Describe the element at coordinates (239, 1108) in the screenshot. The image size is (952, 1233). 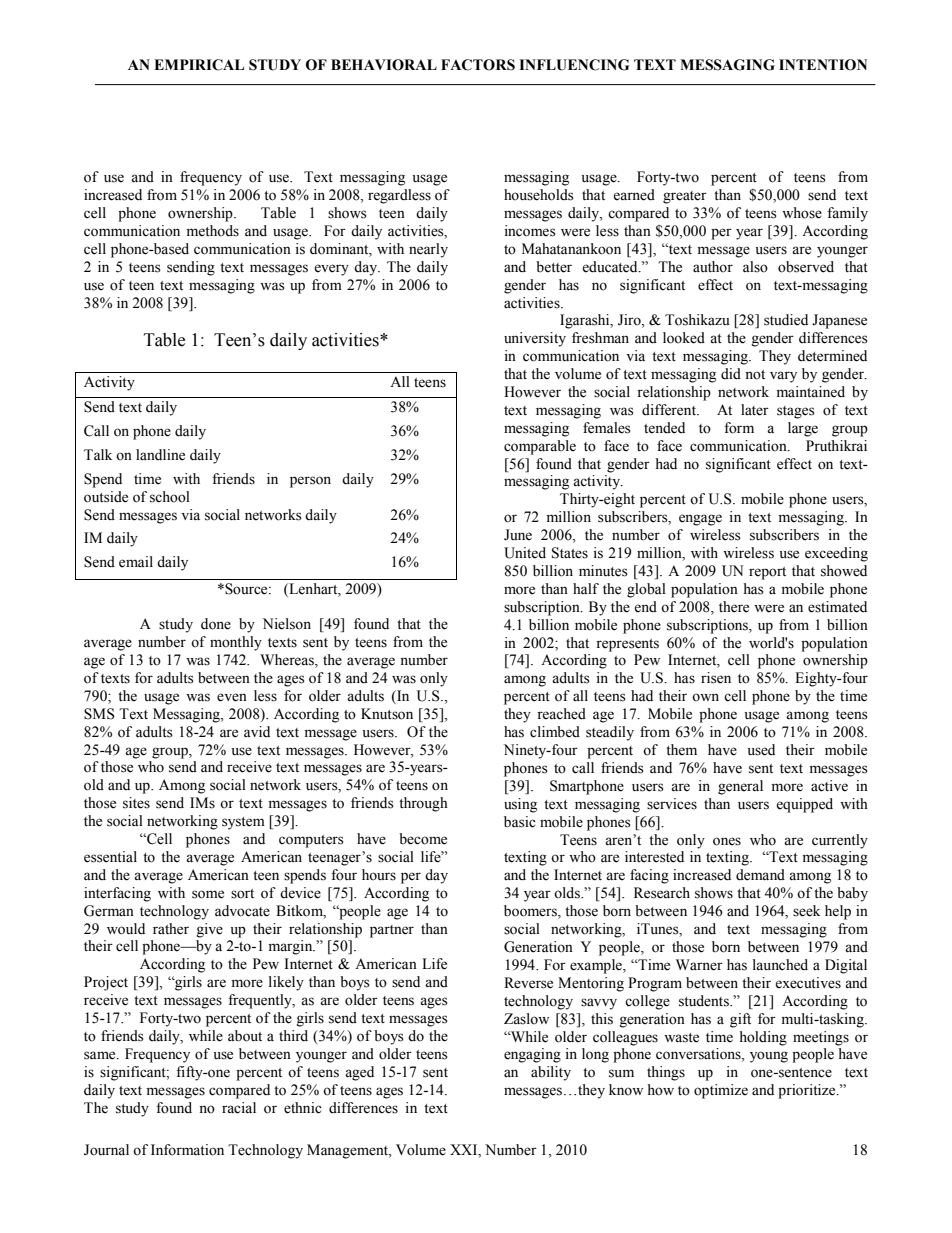
I see `racial` at that location.
